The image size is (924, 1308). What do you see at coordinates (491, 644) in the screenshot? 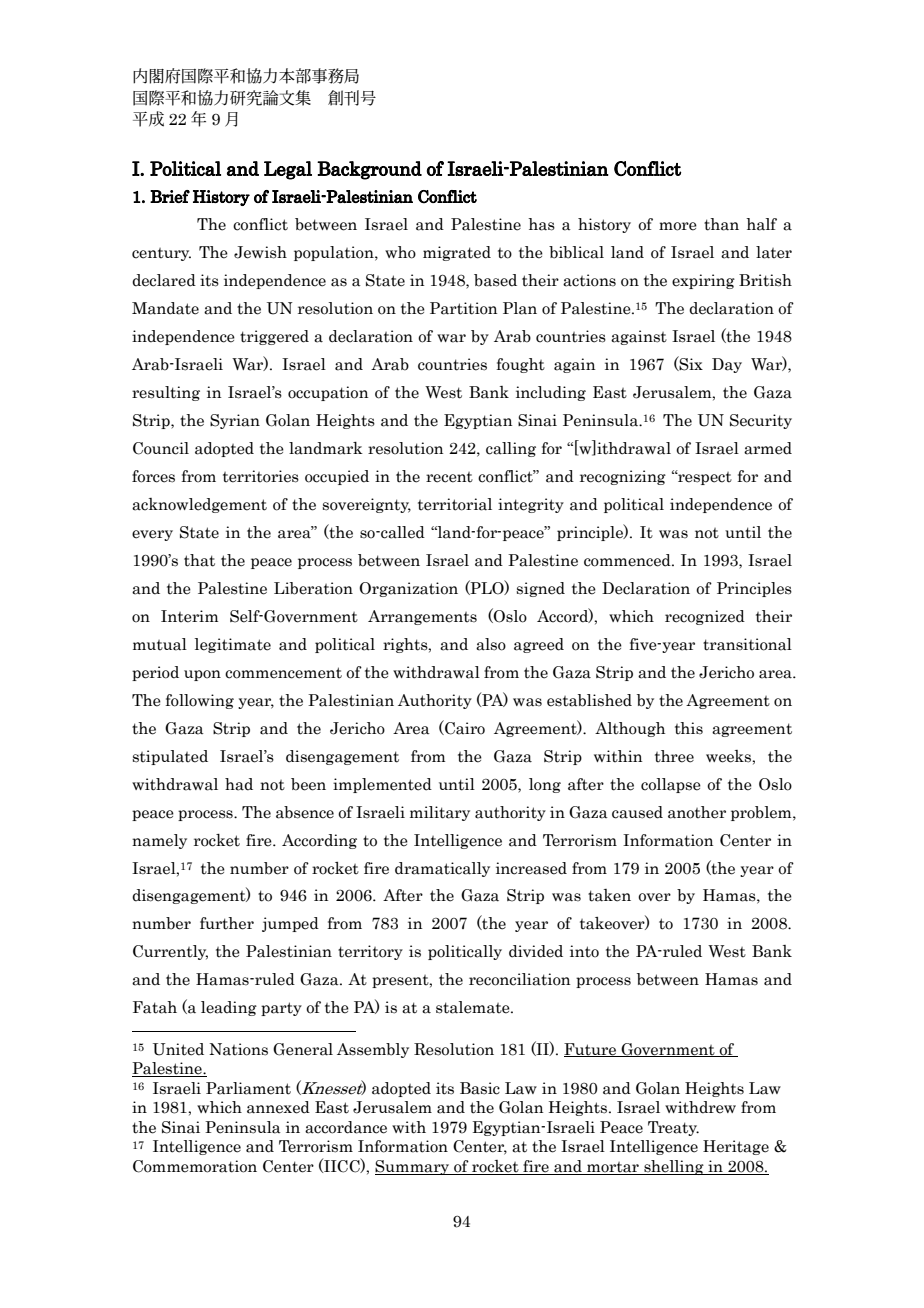
I see `also` at bounding box center [491, 644].
